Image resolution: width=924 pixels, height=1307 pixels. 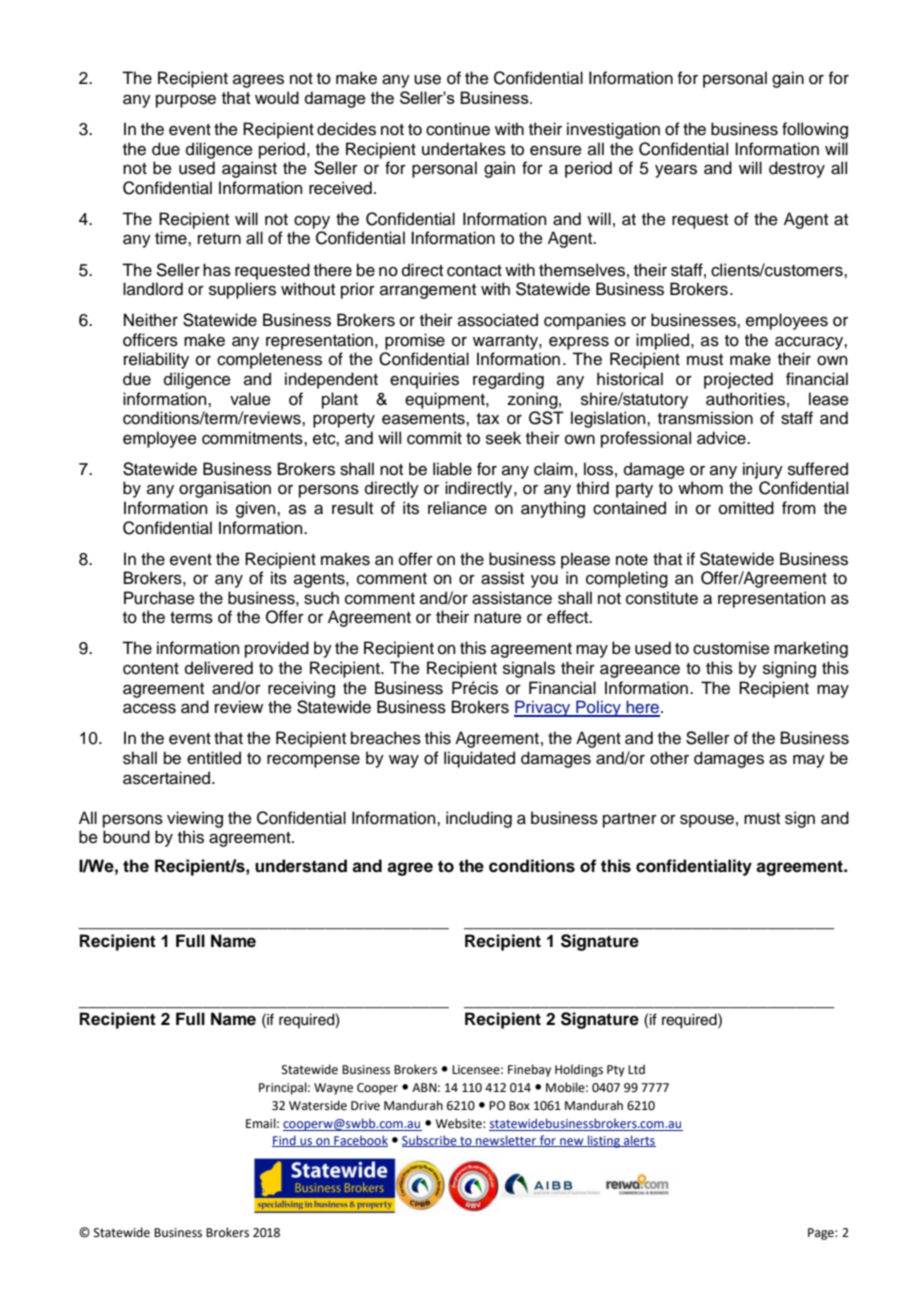 I want to click on Find, so click(x=285, y=1141).
